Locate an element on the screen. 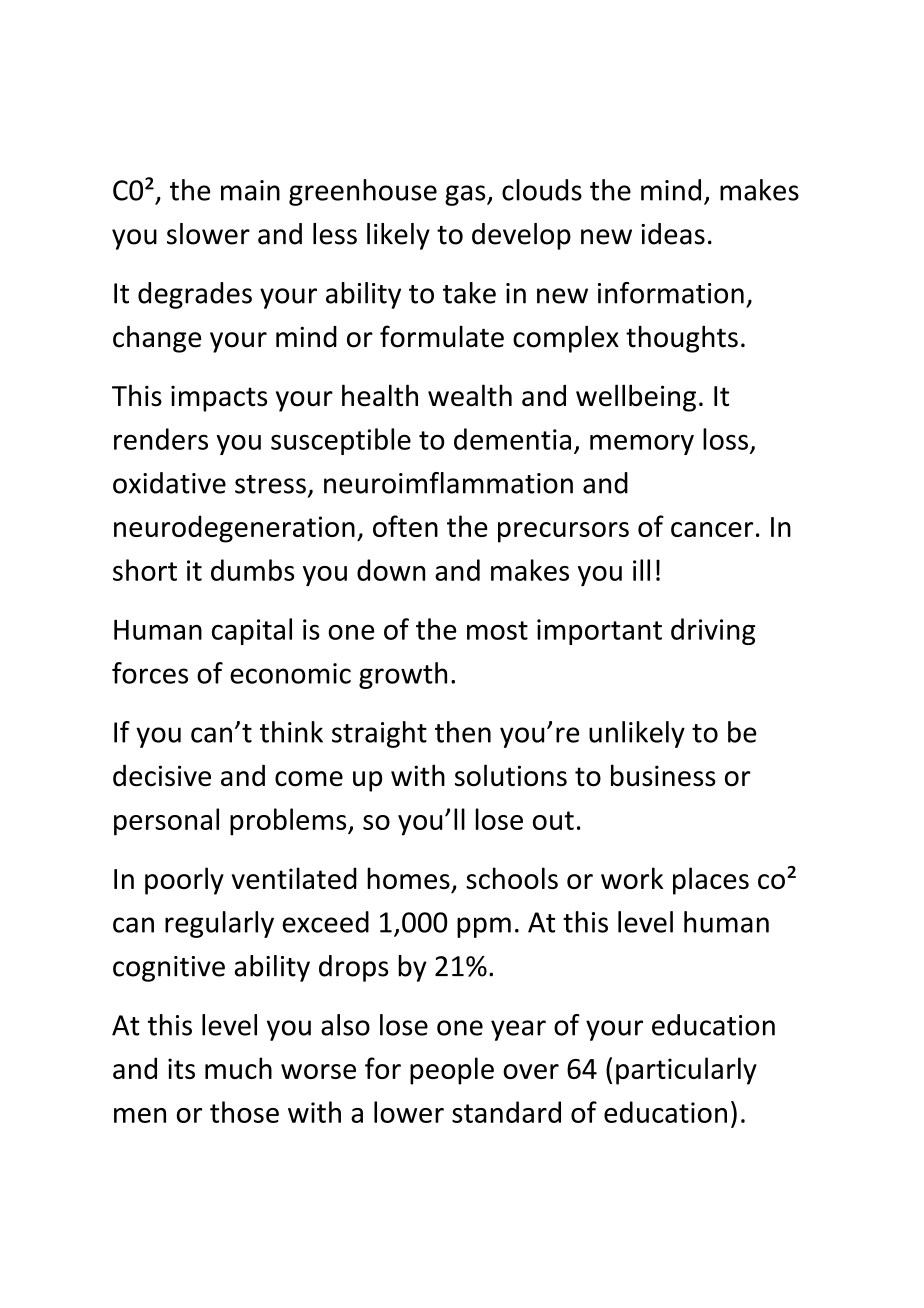 Image resolution: width=924 pixels, height=1308 pixels. impacts is located at coordinates (219, 398).
